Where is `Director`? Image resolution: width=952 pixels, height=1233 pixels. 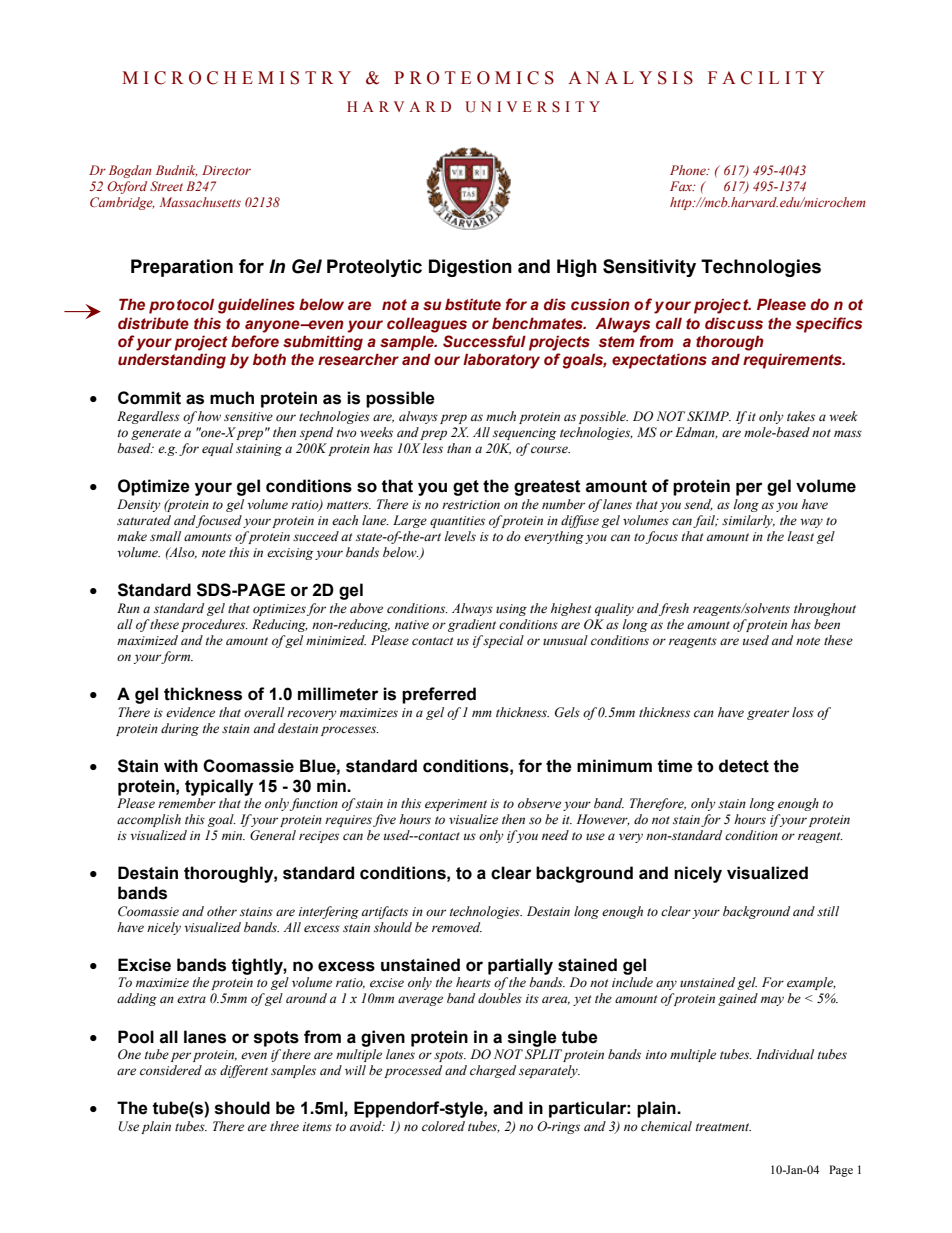
Director is located at coordinates (226, 170).
